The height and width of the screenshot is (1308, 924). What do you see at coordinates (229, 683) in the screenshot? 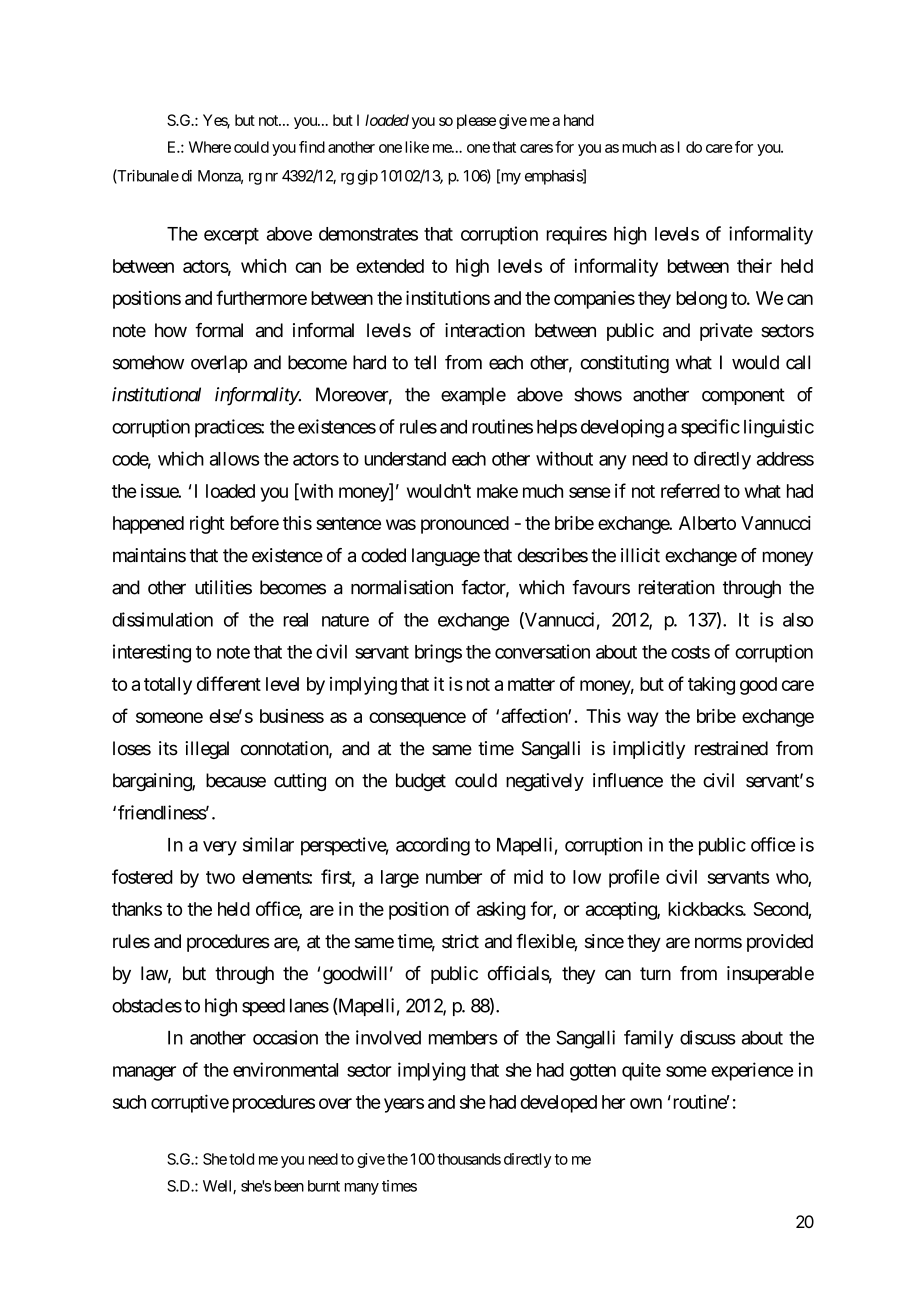
I see `different` at bounding box center [229, 683].
